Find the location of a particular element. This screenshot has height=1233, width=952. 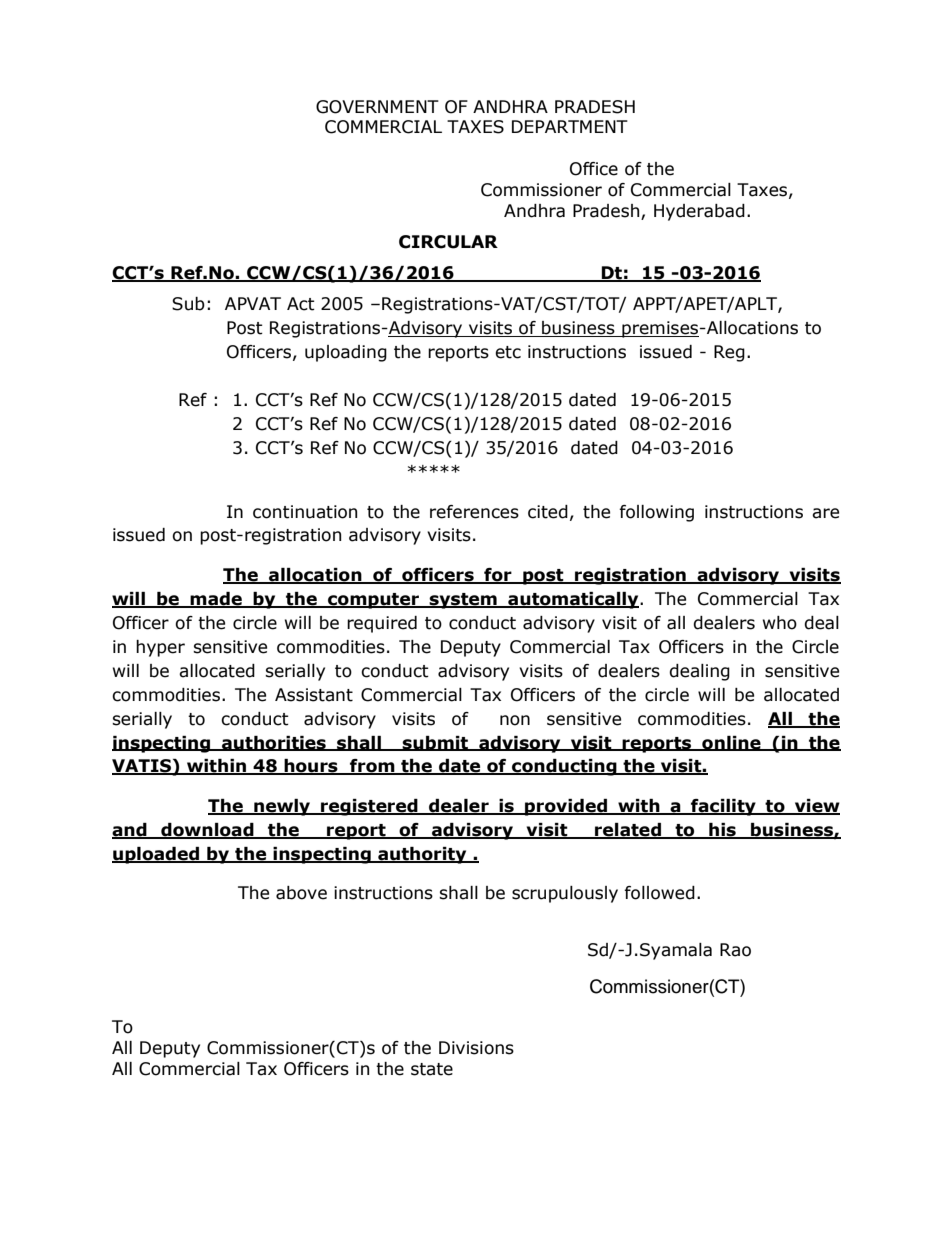

who is located at coordinates (780, 623).
